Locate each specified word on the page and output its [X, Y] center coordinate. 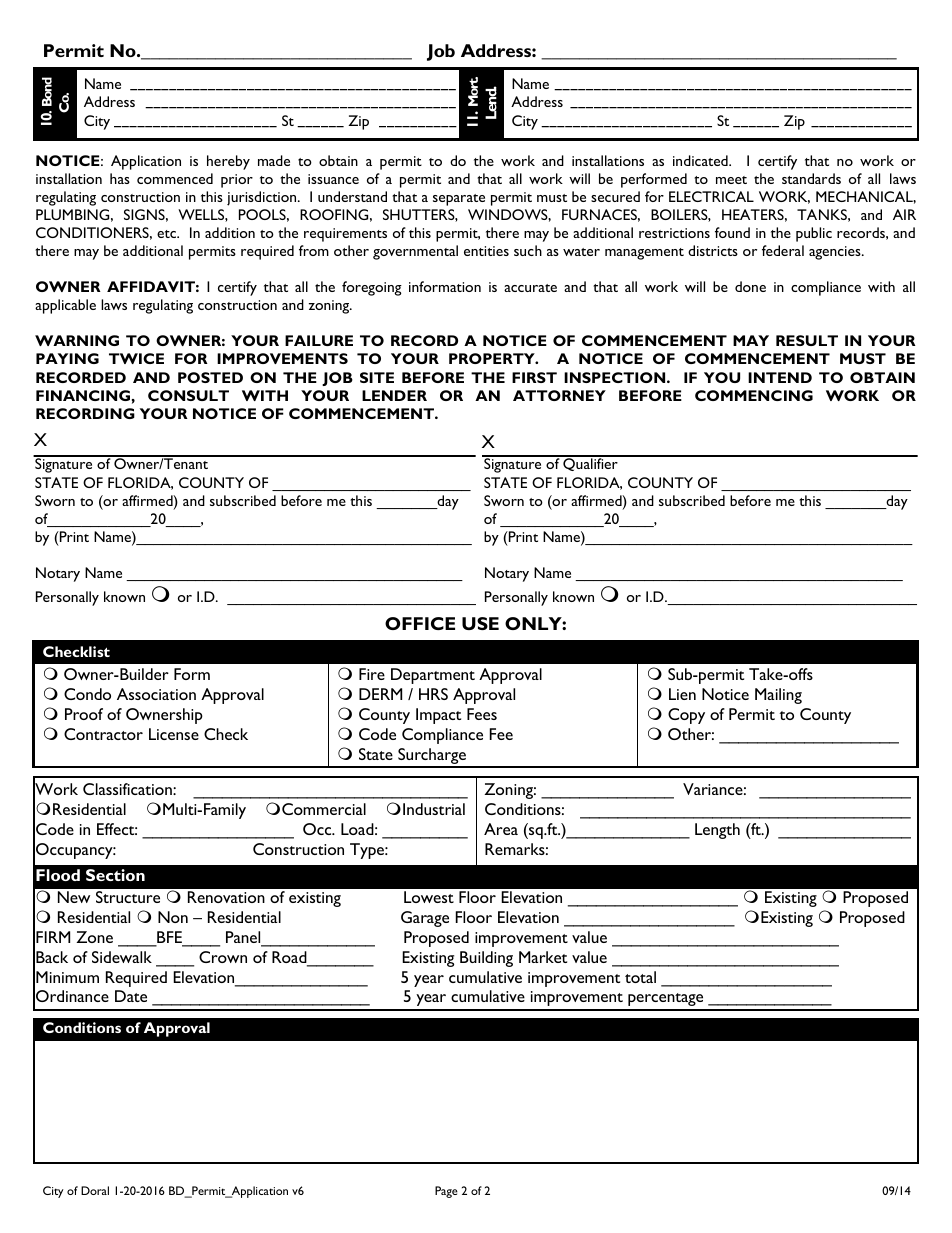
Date [131, 996]
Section [115, 875]
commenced [175, 178]
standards [811, 178]
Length [717, 831]
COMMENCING [754, 395]
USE [480, 623]
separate [459, 200]
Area [501, 829]
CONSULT [188, 395]
